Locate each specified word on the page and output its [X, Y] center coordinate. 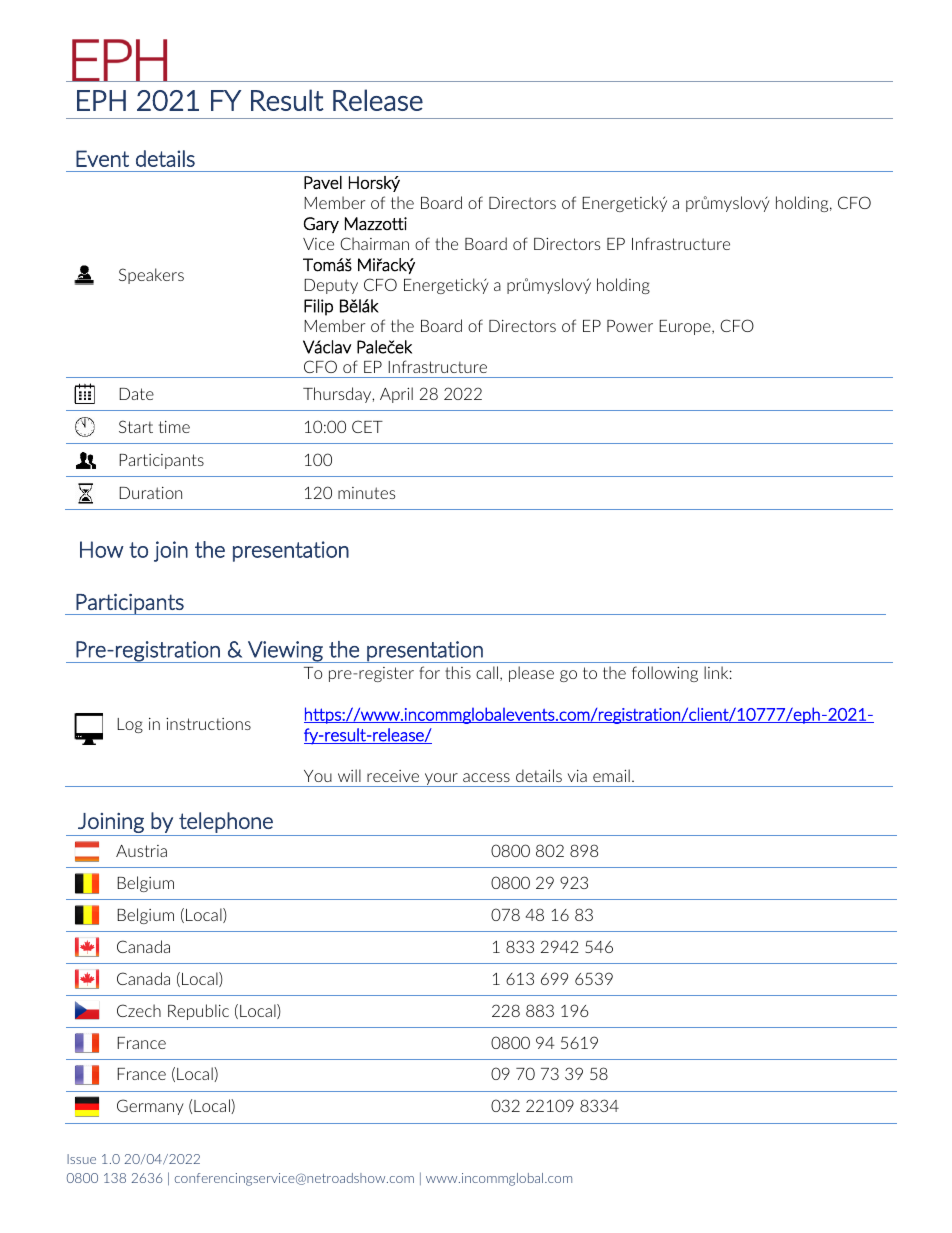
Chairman [374, 243]
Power [630, 326]
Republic [198, 1012]
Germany [150, 1107]
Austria [141, 851]
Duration [150, 493]
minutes [366, 493]
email [611, 775]
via [577, 776]
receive [393, 776]
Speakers [151, 276]
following [665, 674]
